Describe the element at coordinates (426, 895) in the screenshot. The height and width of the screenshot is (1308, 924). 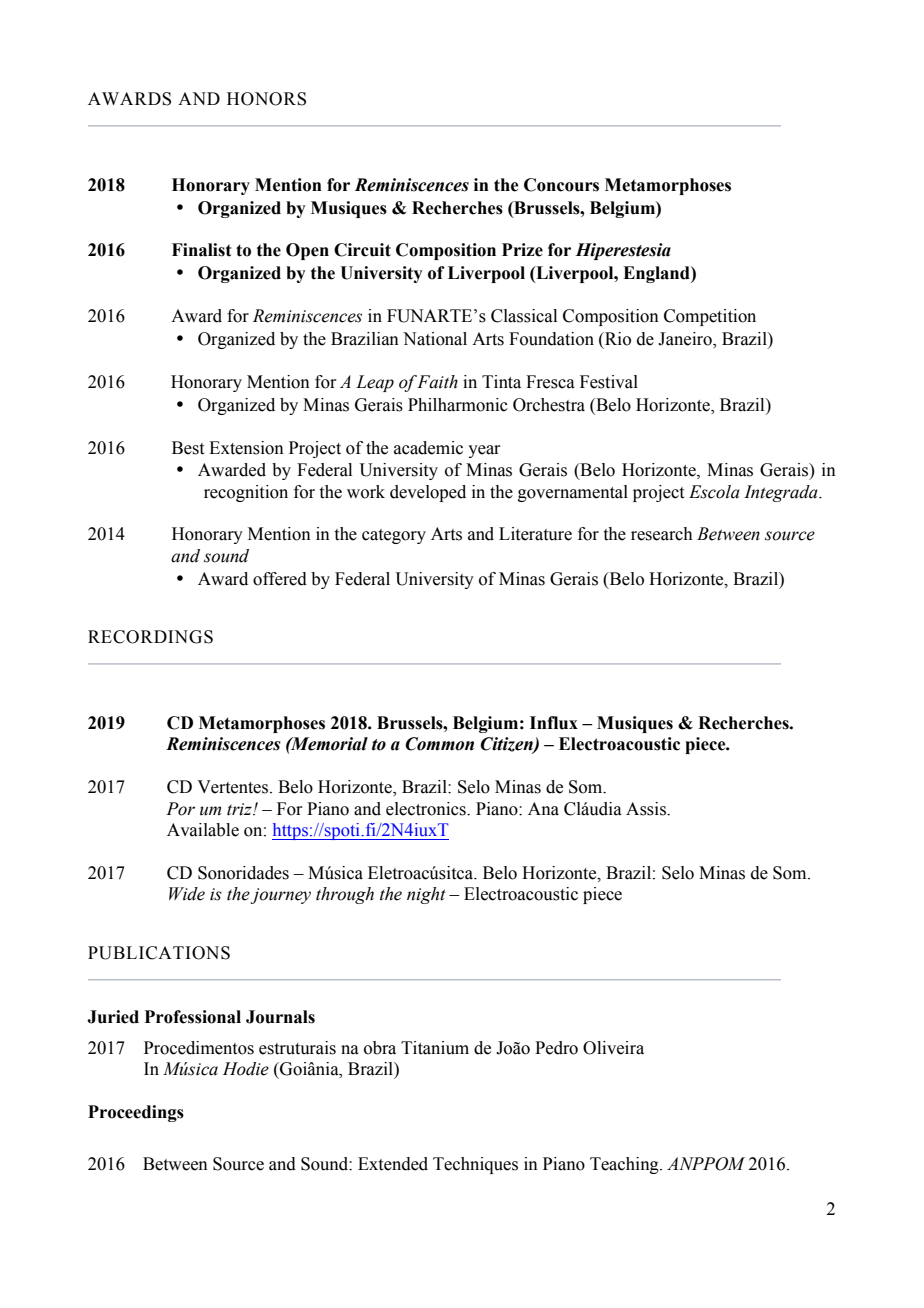
I see `night` at that location.
